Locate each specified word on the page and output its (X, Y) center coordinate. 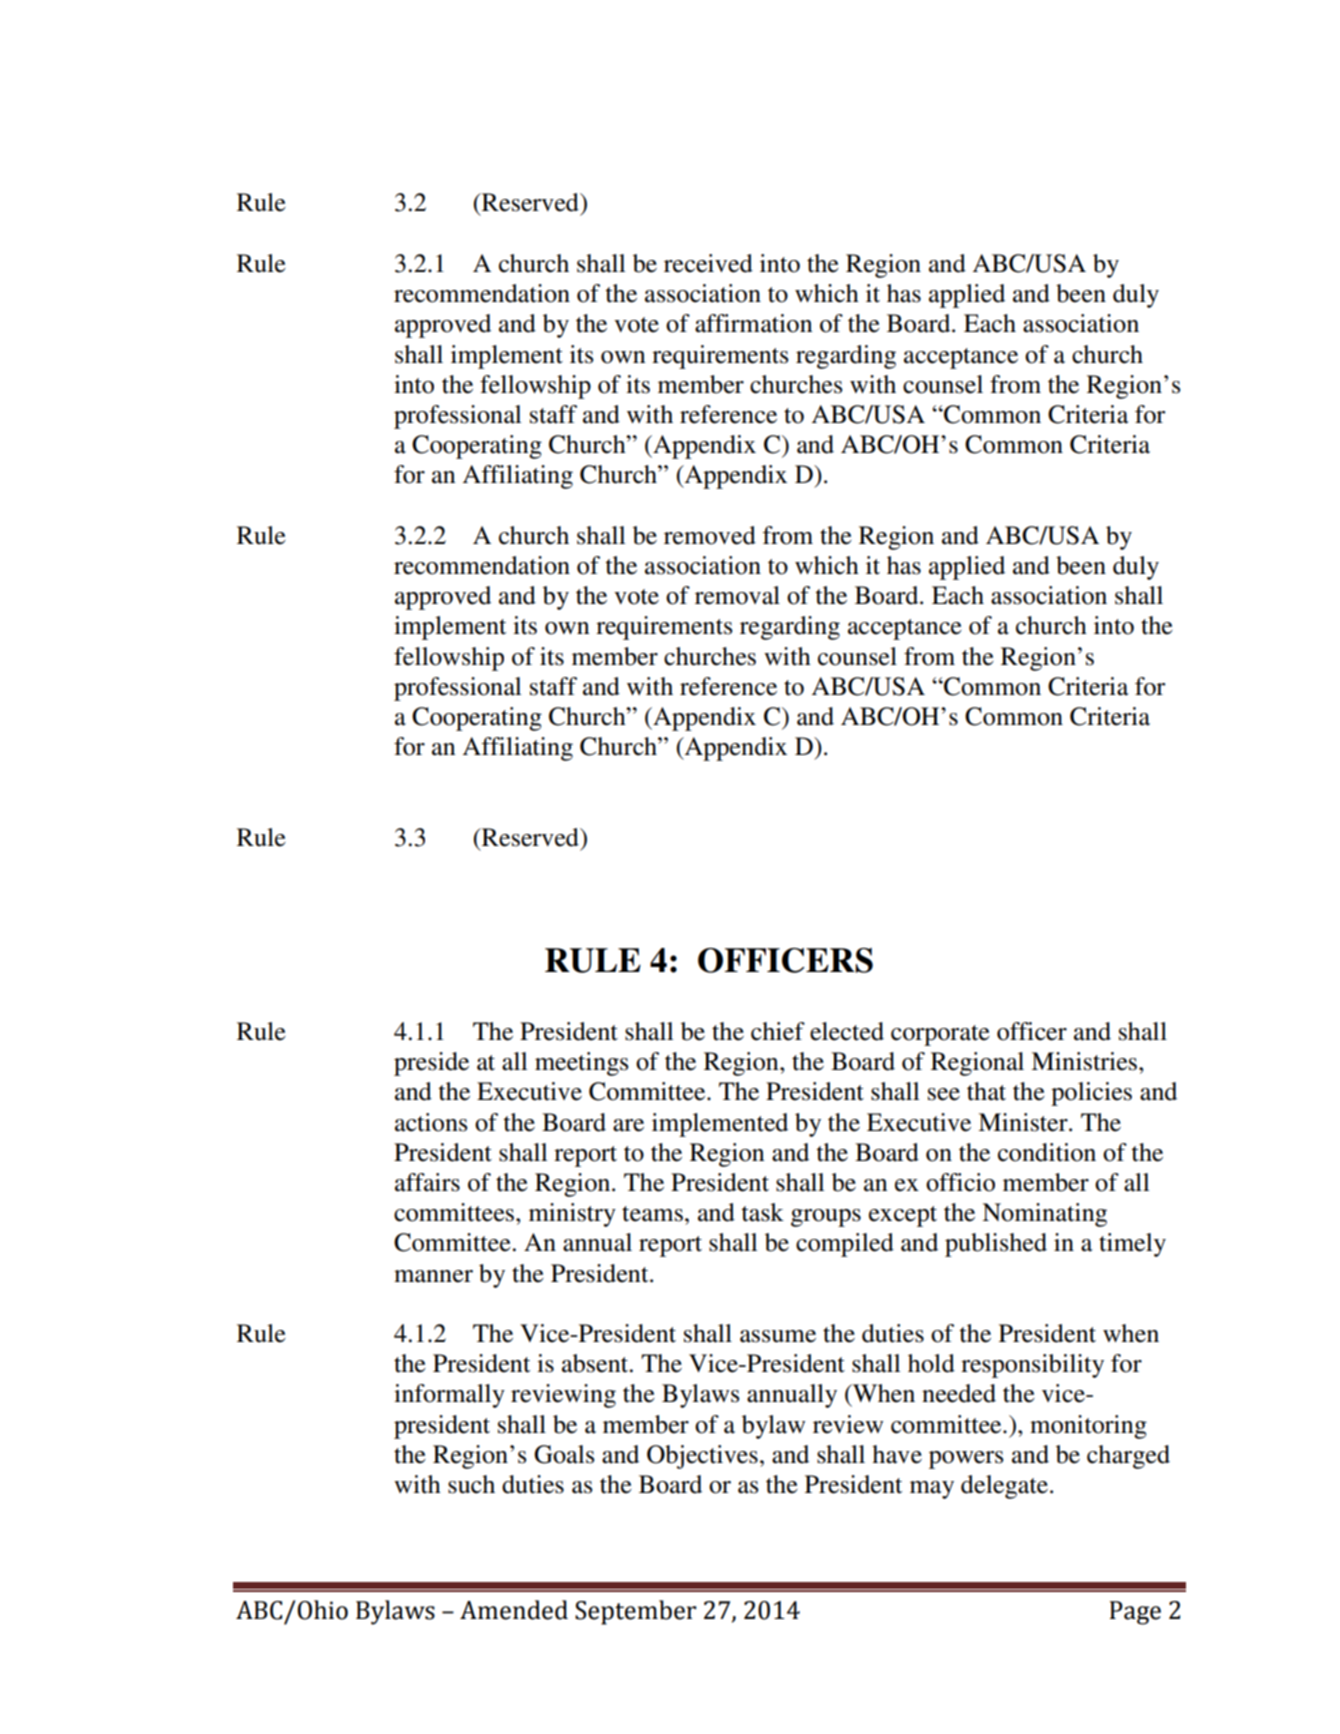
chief (778, 1031)
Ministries (1085, 1061)
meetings (581, 1064)
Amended (514, 1610)
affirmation (754, 323)
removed (710, 535)
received (708, 263)
